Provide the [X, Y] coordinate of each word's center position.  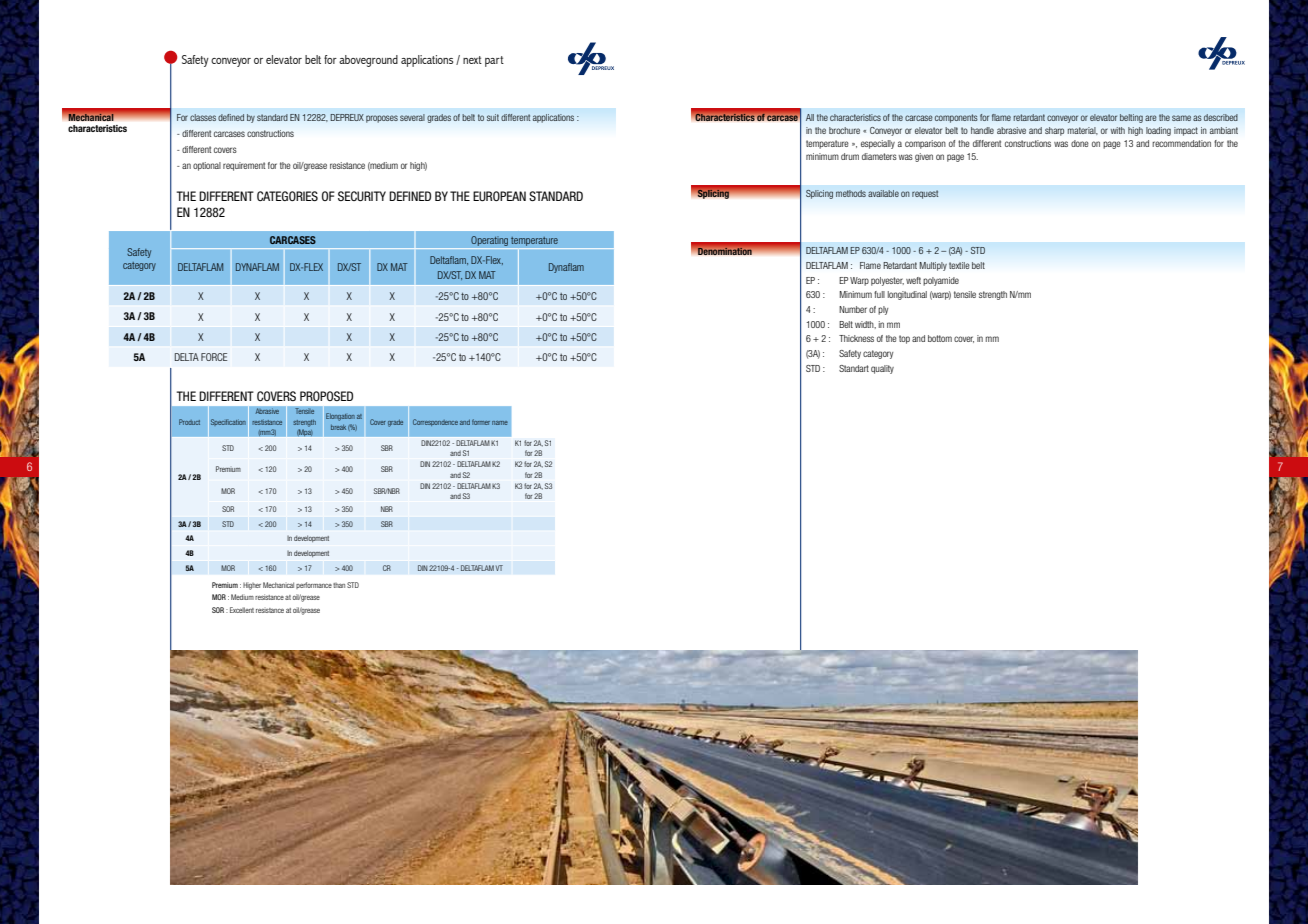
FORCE [214, 357]
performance [314, 585]
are [1151, 118]
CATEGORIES [287, 196]
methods [851, 193]
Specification [228, 422]
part [494, 61]
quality [882, 369]
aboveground [368, 61]
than [339, 585]
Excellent [242, 610]
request [925, 194]
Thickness [856, 338]
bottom [940, 338]
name [500, 423]
